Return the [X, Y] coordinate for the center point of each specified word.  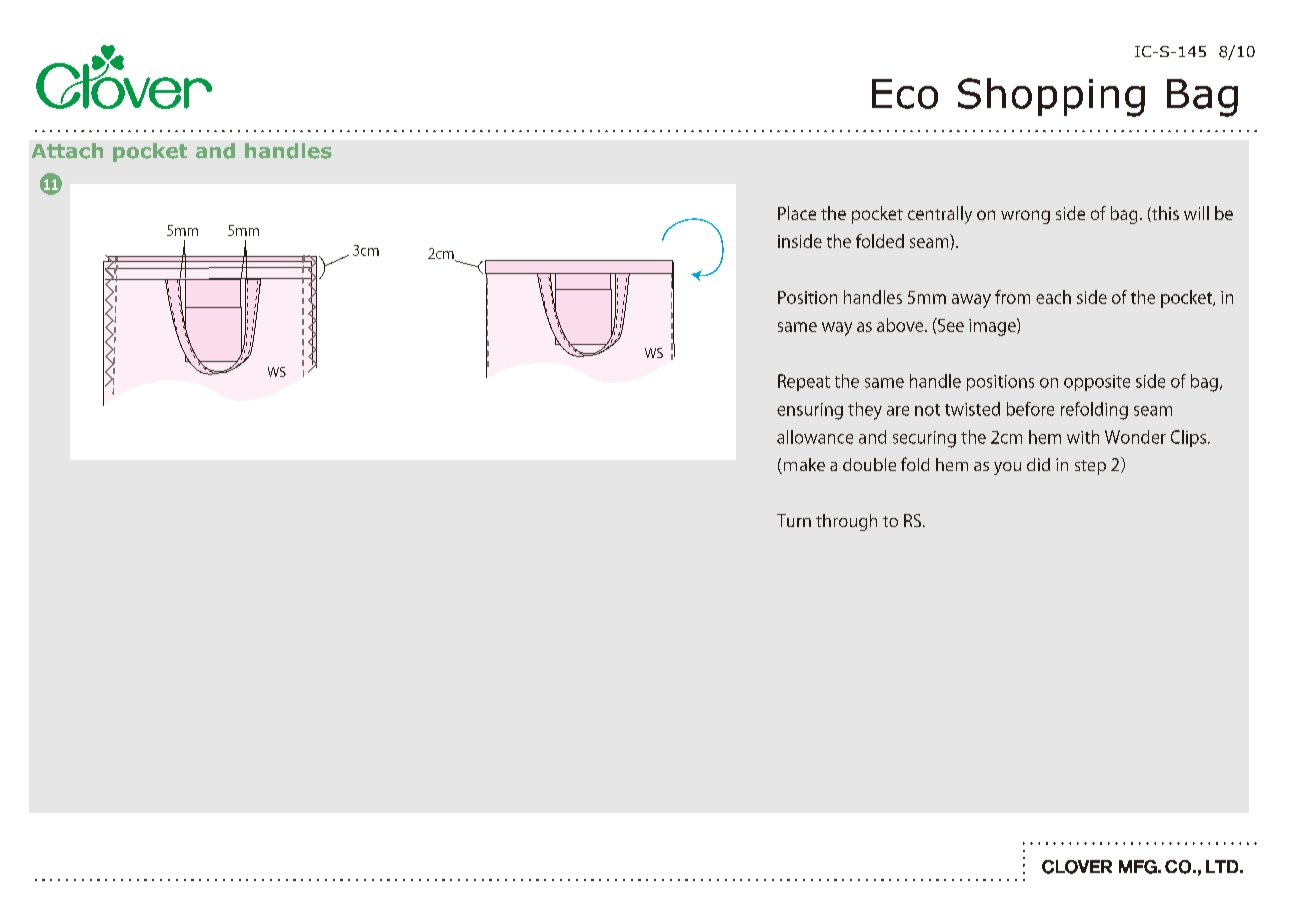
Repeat [804, 382]
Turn [794, 520]
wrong [1025, 217]
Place [797, 213]
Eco [905, 94]
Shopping [1051, 97]
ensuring [810, 411]
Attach [67, 151]
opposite [1097, 383]
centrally [940, 215]
